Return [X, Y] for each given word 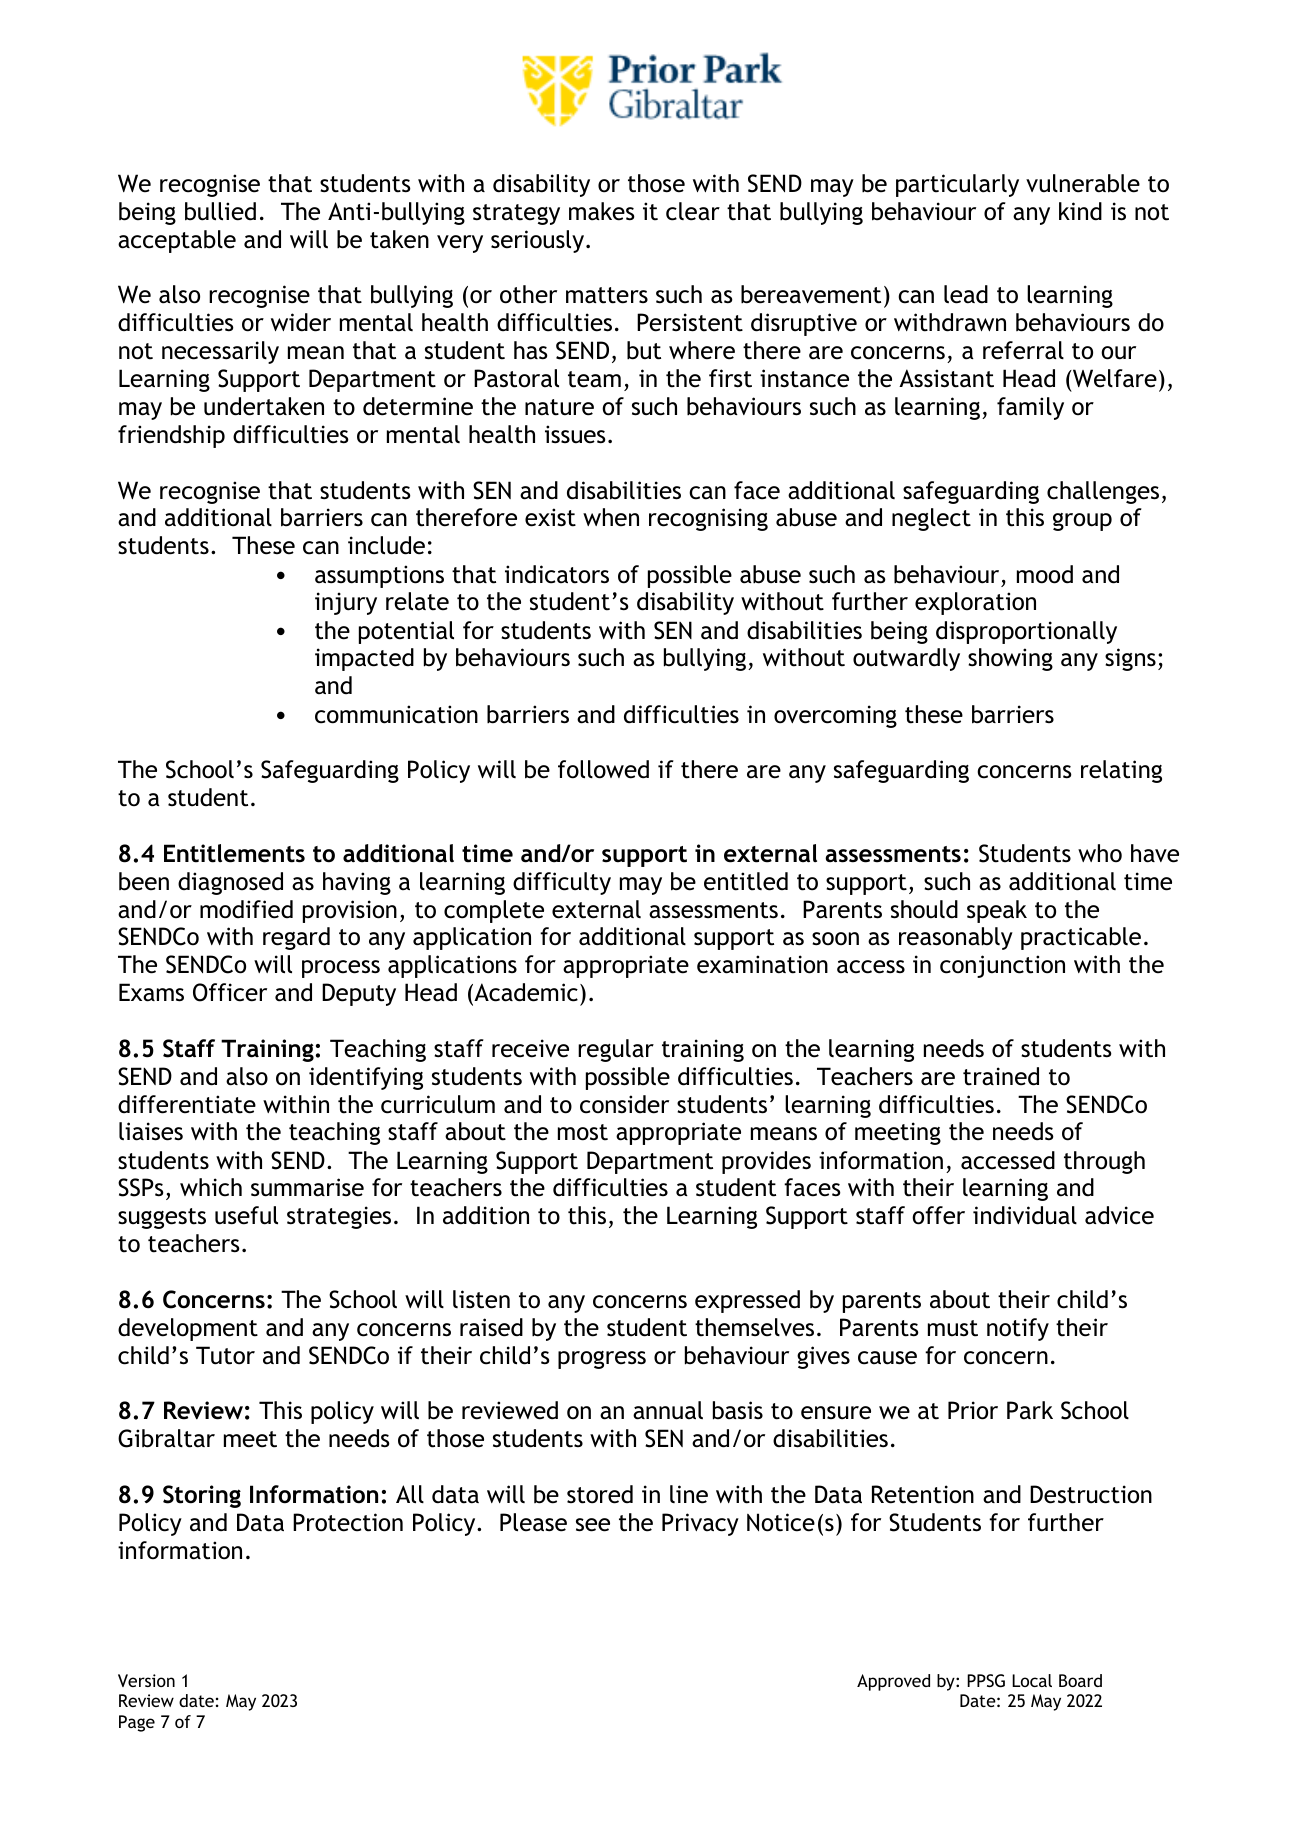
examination [762, 964]
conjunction [1002, 966]
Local [1032, 1680]
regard [296, 938]
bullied [220, 211]
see [593, 1525]
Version [146, 1680]
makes [602, 211]
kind [1080, 211]
